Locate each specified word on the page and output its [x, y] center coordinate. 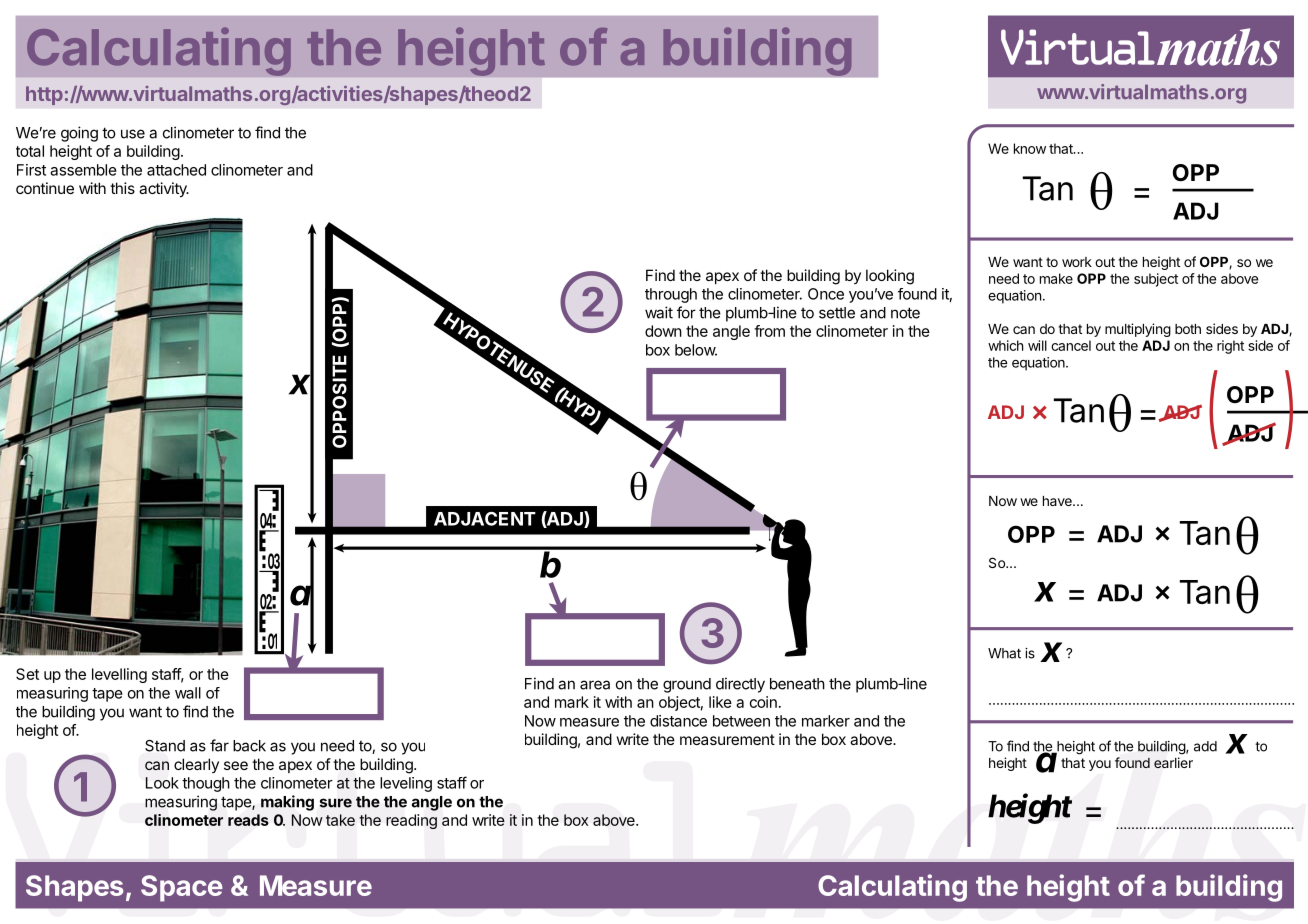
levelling [119, 675]
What [1004, 653]
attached [176, 170]
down [663, 331]
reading [411, 821]
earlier [1173, 762]
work [1077, 262]
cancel [1071, 345]
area [595, 685]
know [1030, 148]
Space [182, 888]
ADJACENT [485, 518]
